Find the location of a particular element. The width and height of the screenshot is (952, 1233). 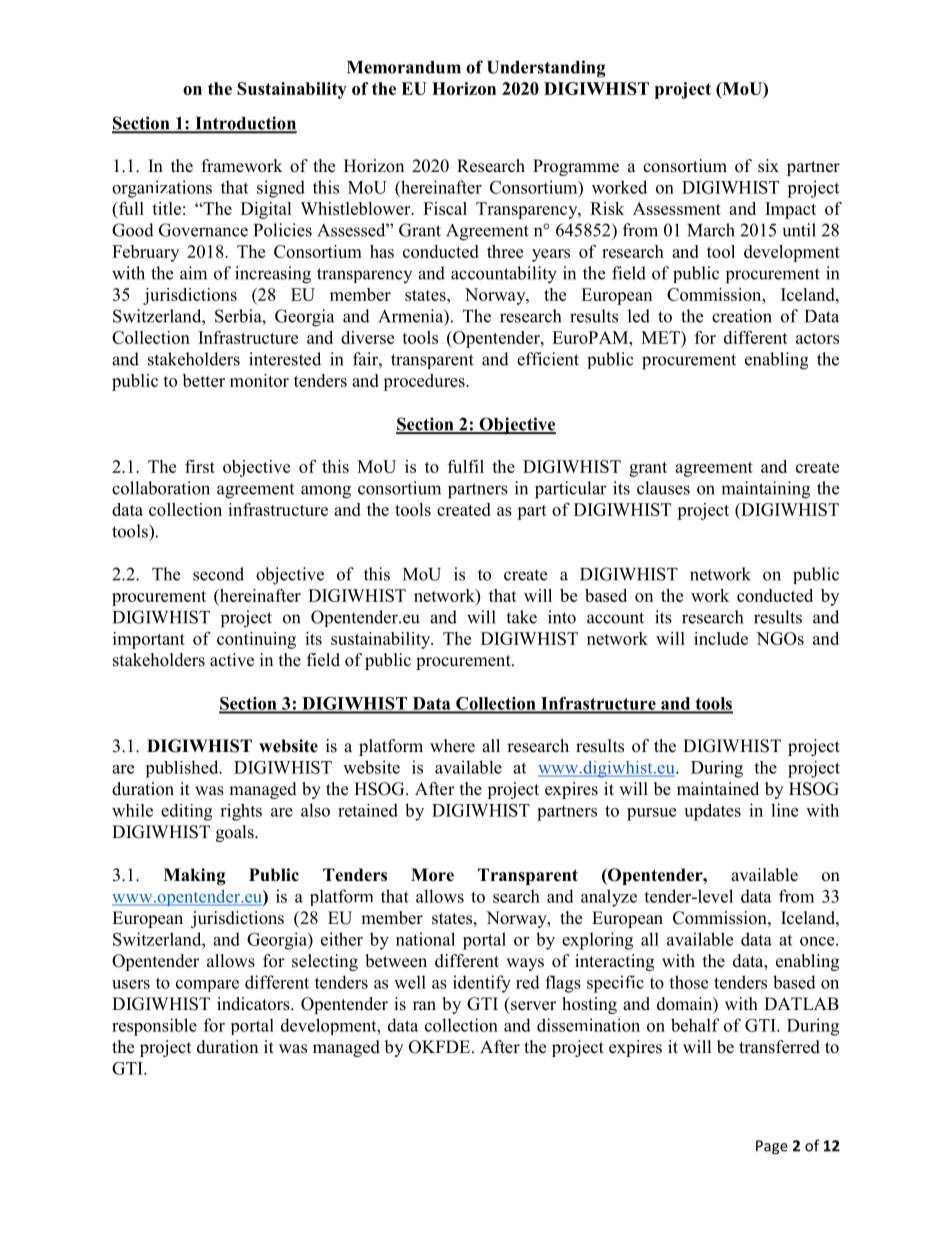

responsible is located at coordinates (154, 1027).
